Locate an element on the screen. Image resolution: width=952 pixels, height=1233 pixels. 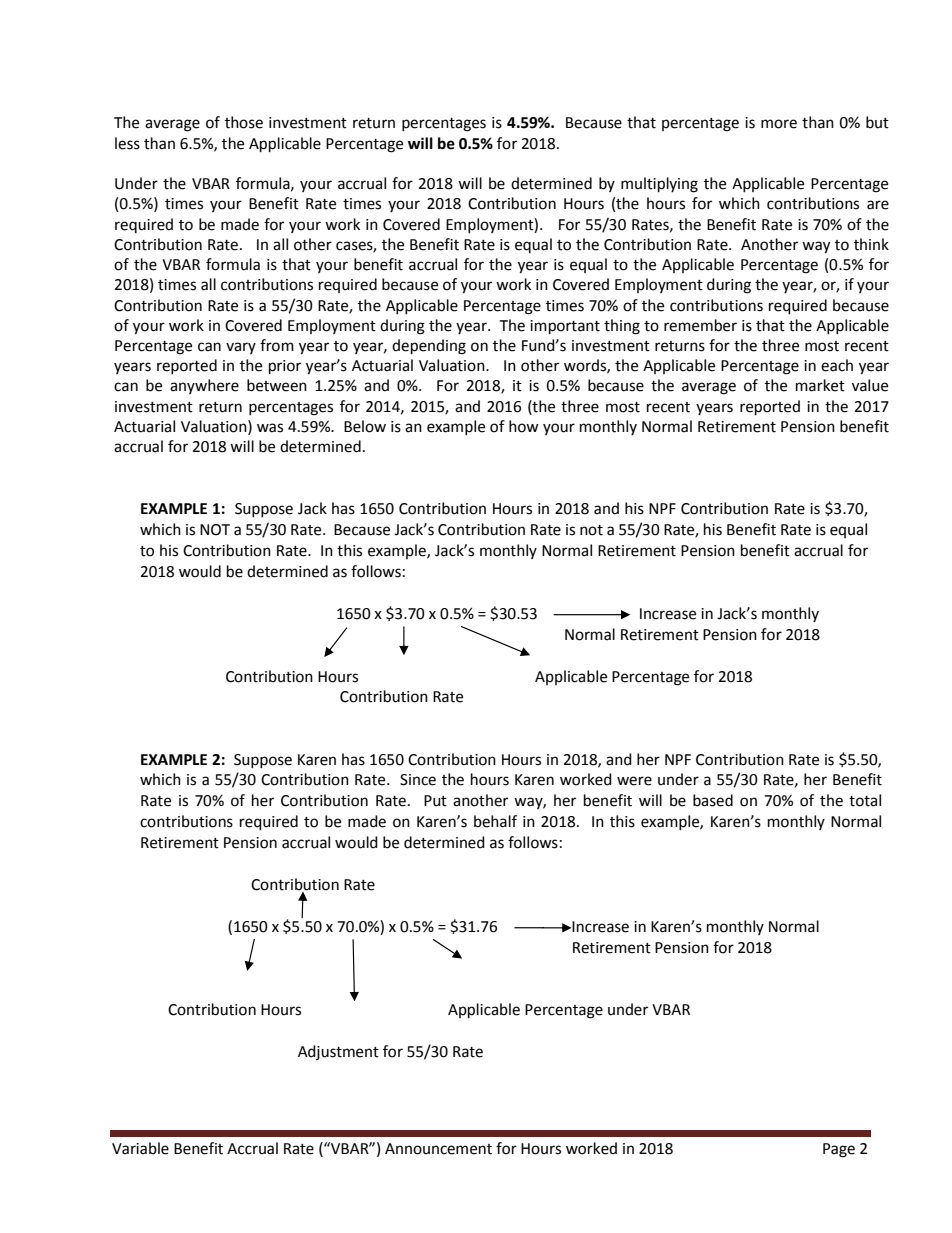
behalf is located at coordinates (495, 821).
